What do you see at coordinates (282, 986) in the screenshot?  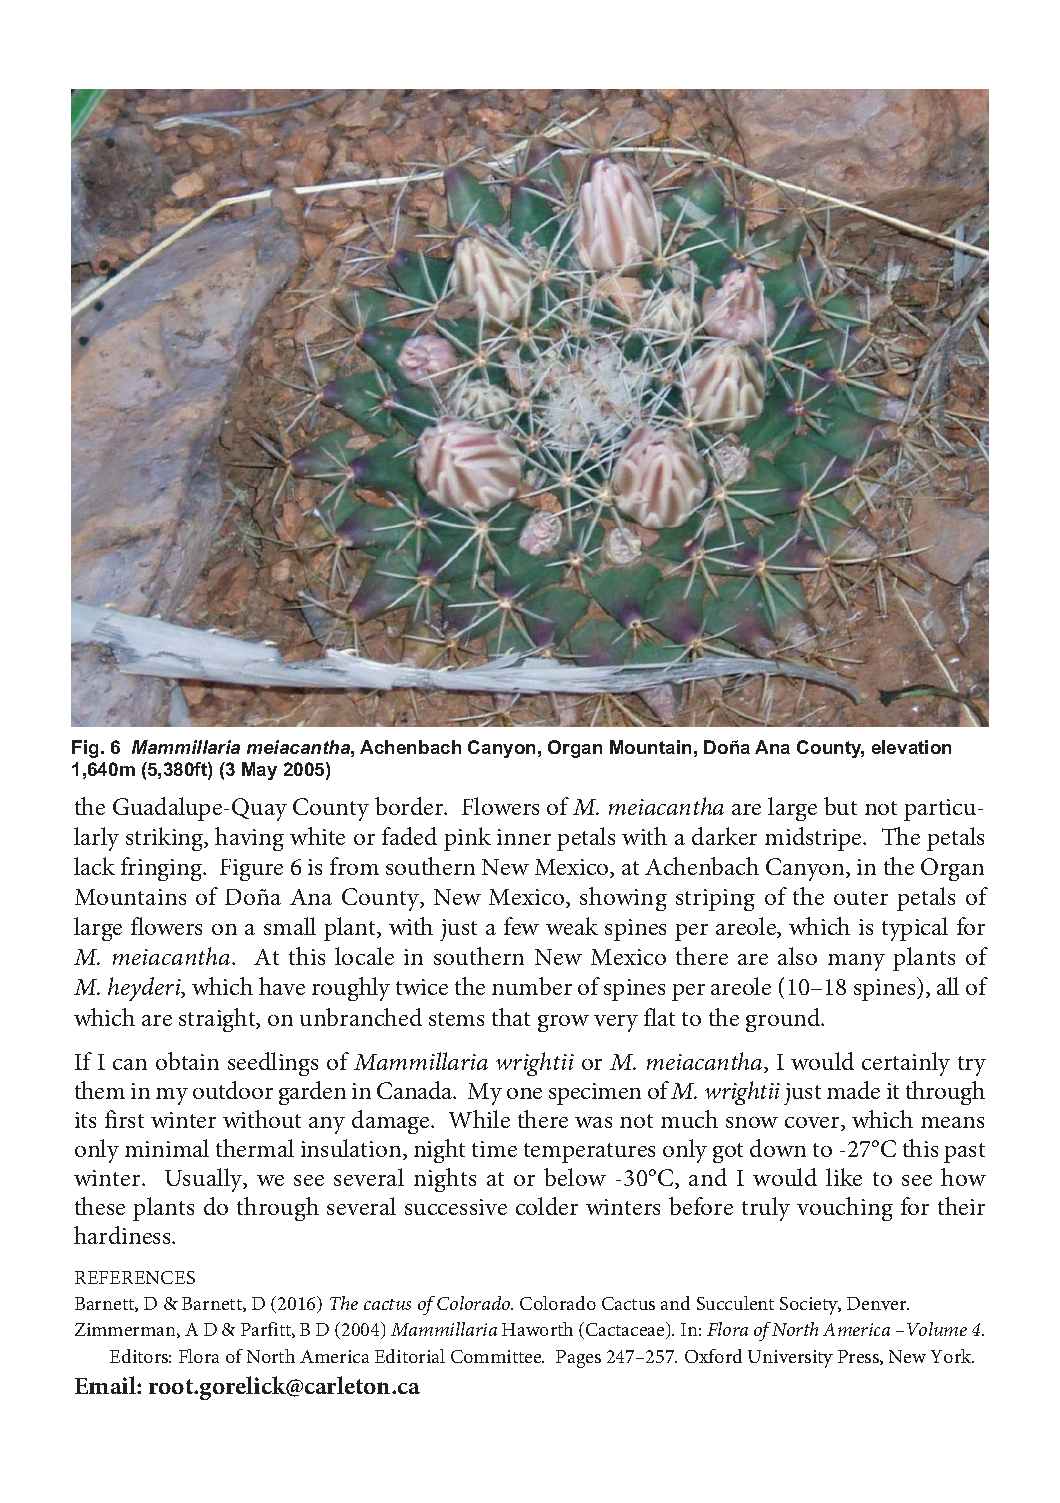 I see `have` at bounding box center [282, 986].
